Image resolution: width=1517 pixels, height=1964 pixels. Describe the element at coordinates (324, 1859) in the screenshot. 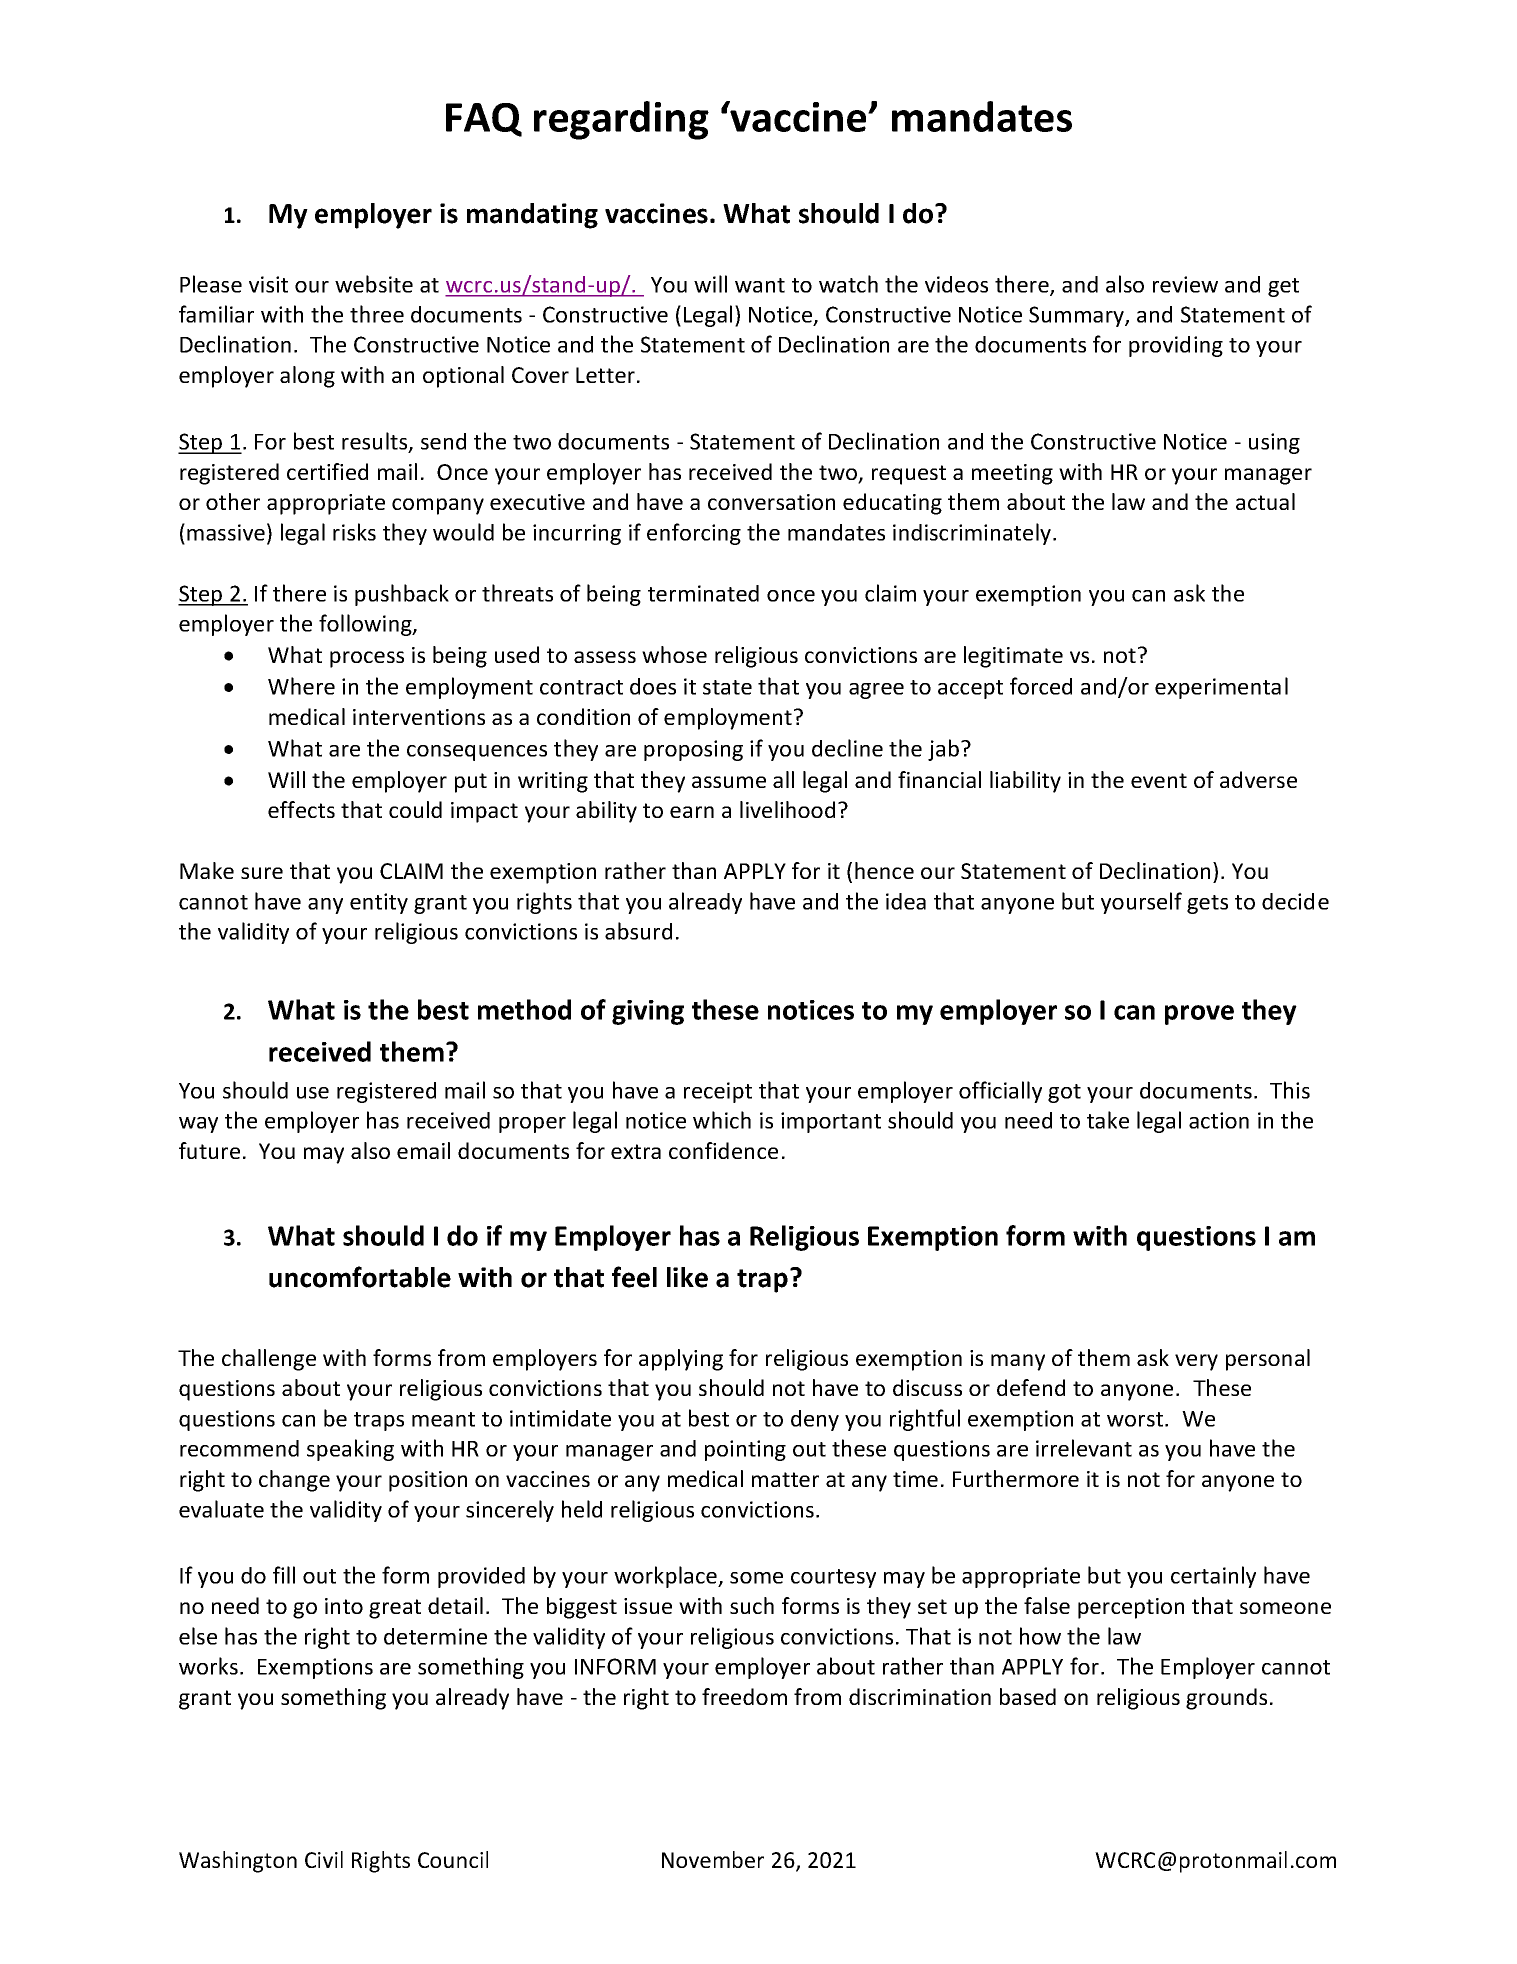

I see `Civil` at that location.
